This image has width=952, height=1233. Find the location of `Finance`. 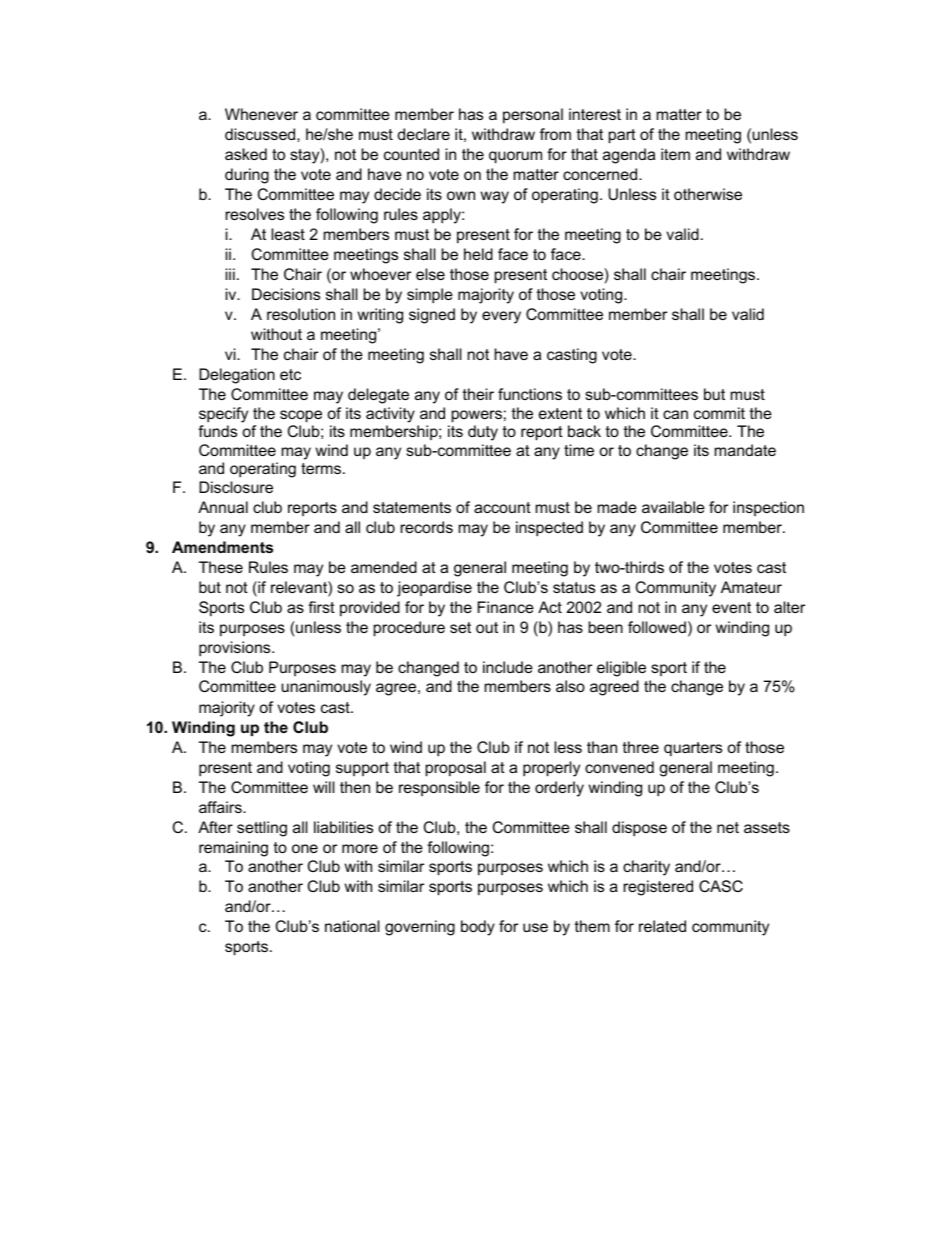

Finance is located at coordinates (506, 607).
